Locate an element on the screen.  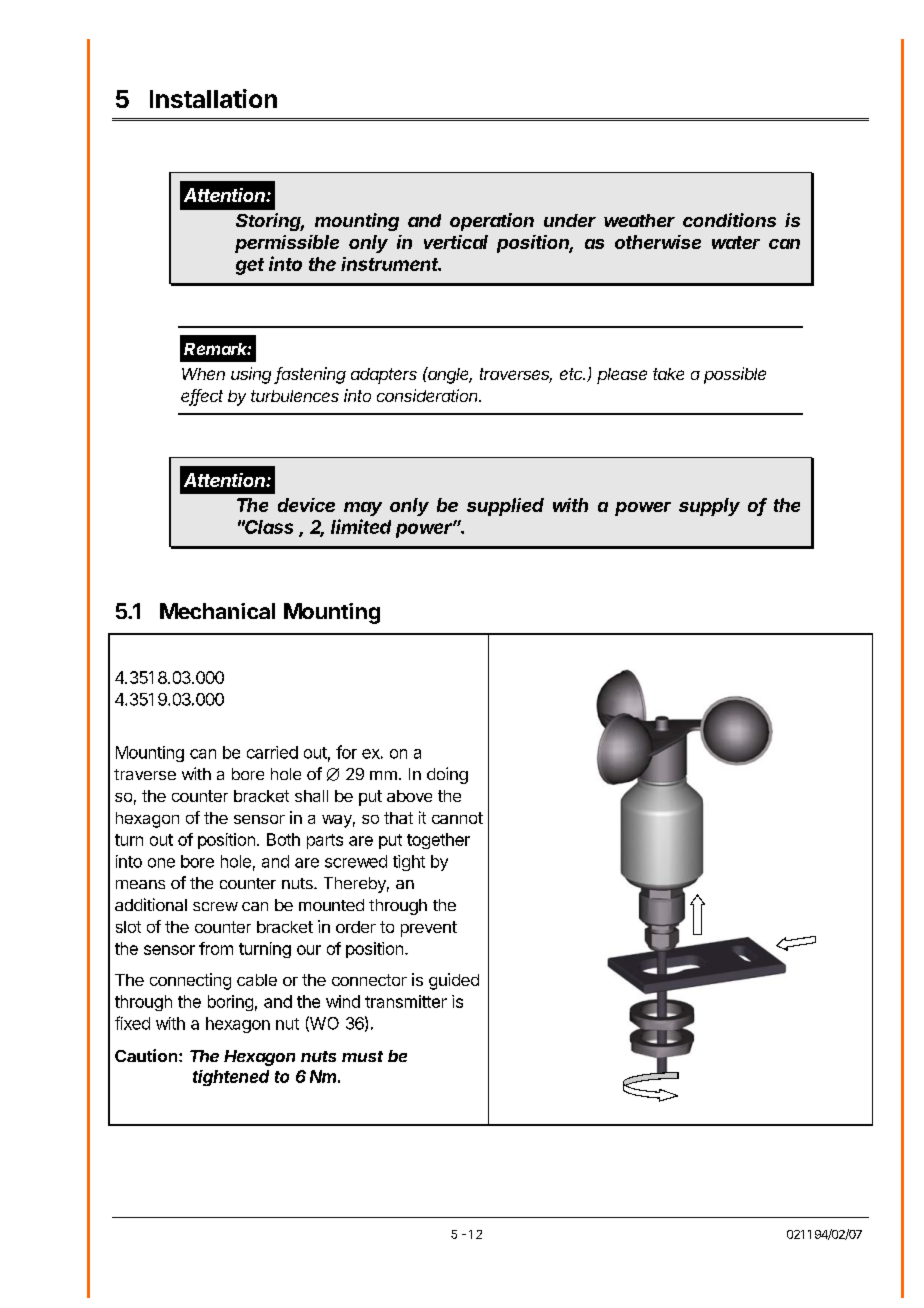
Mechanical is located at coordinates (217, 611).
